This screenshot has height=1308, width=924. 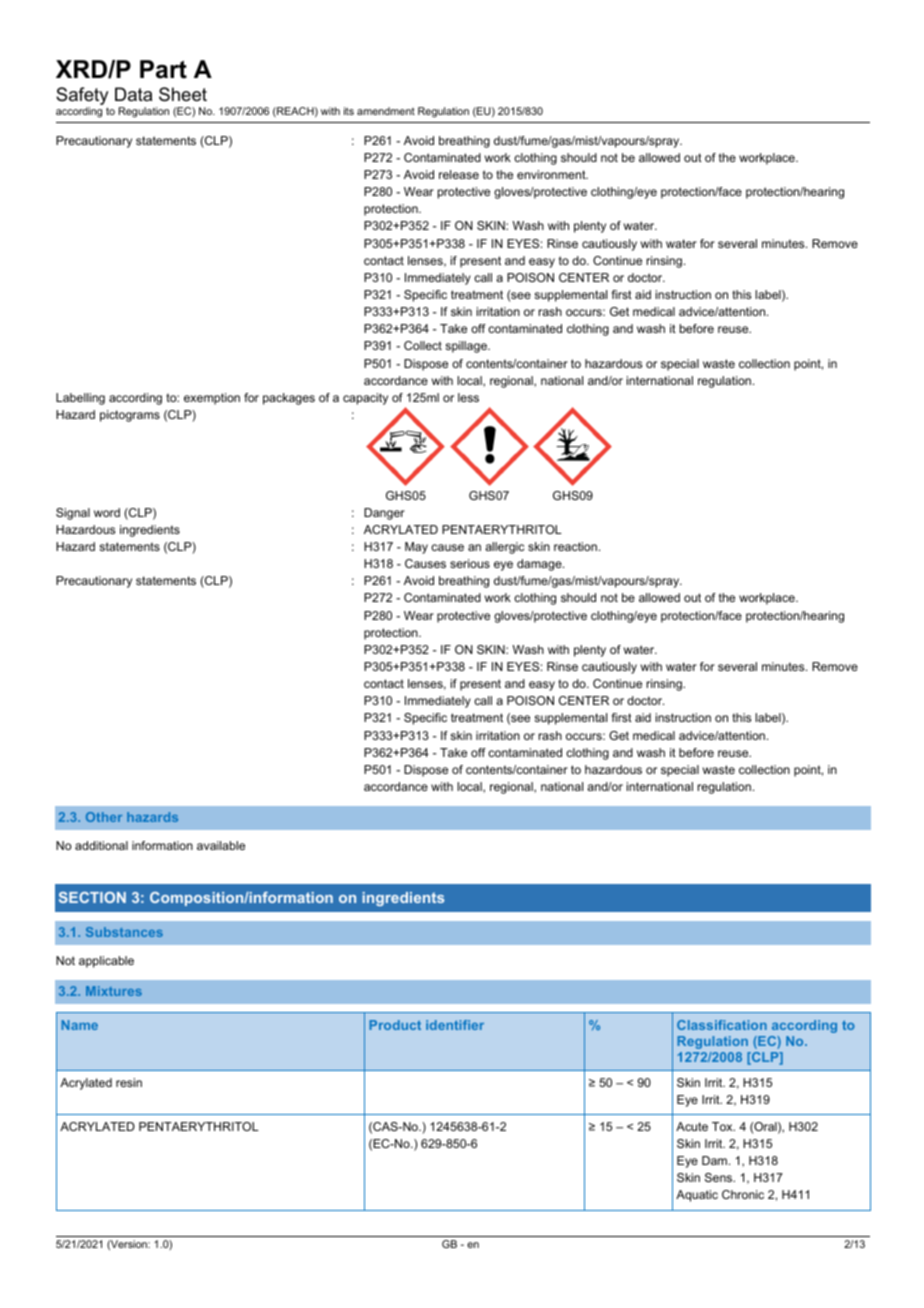 I want to click on word, so click(x=107, y=512).
